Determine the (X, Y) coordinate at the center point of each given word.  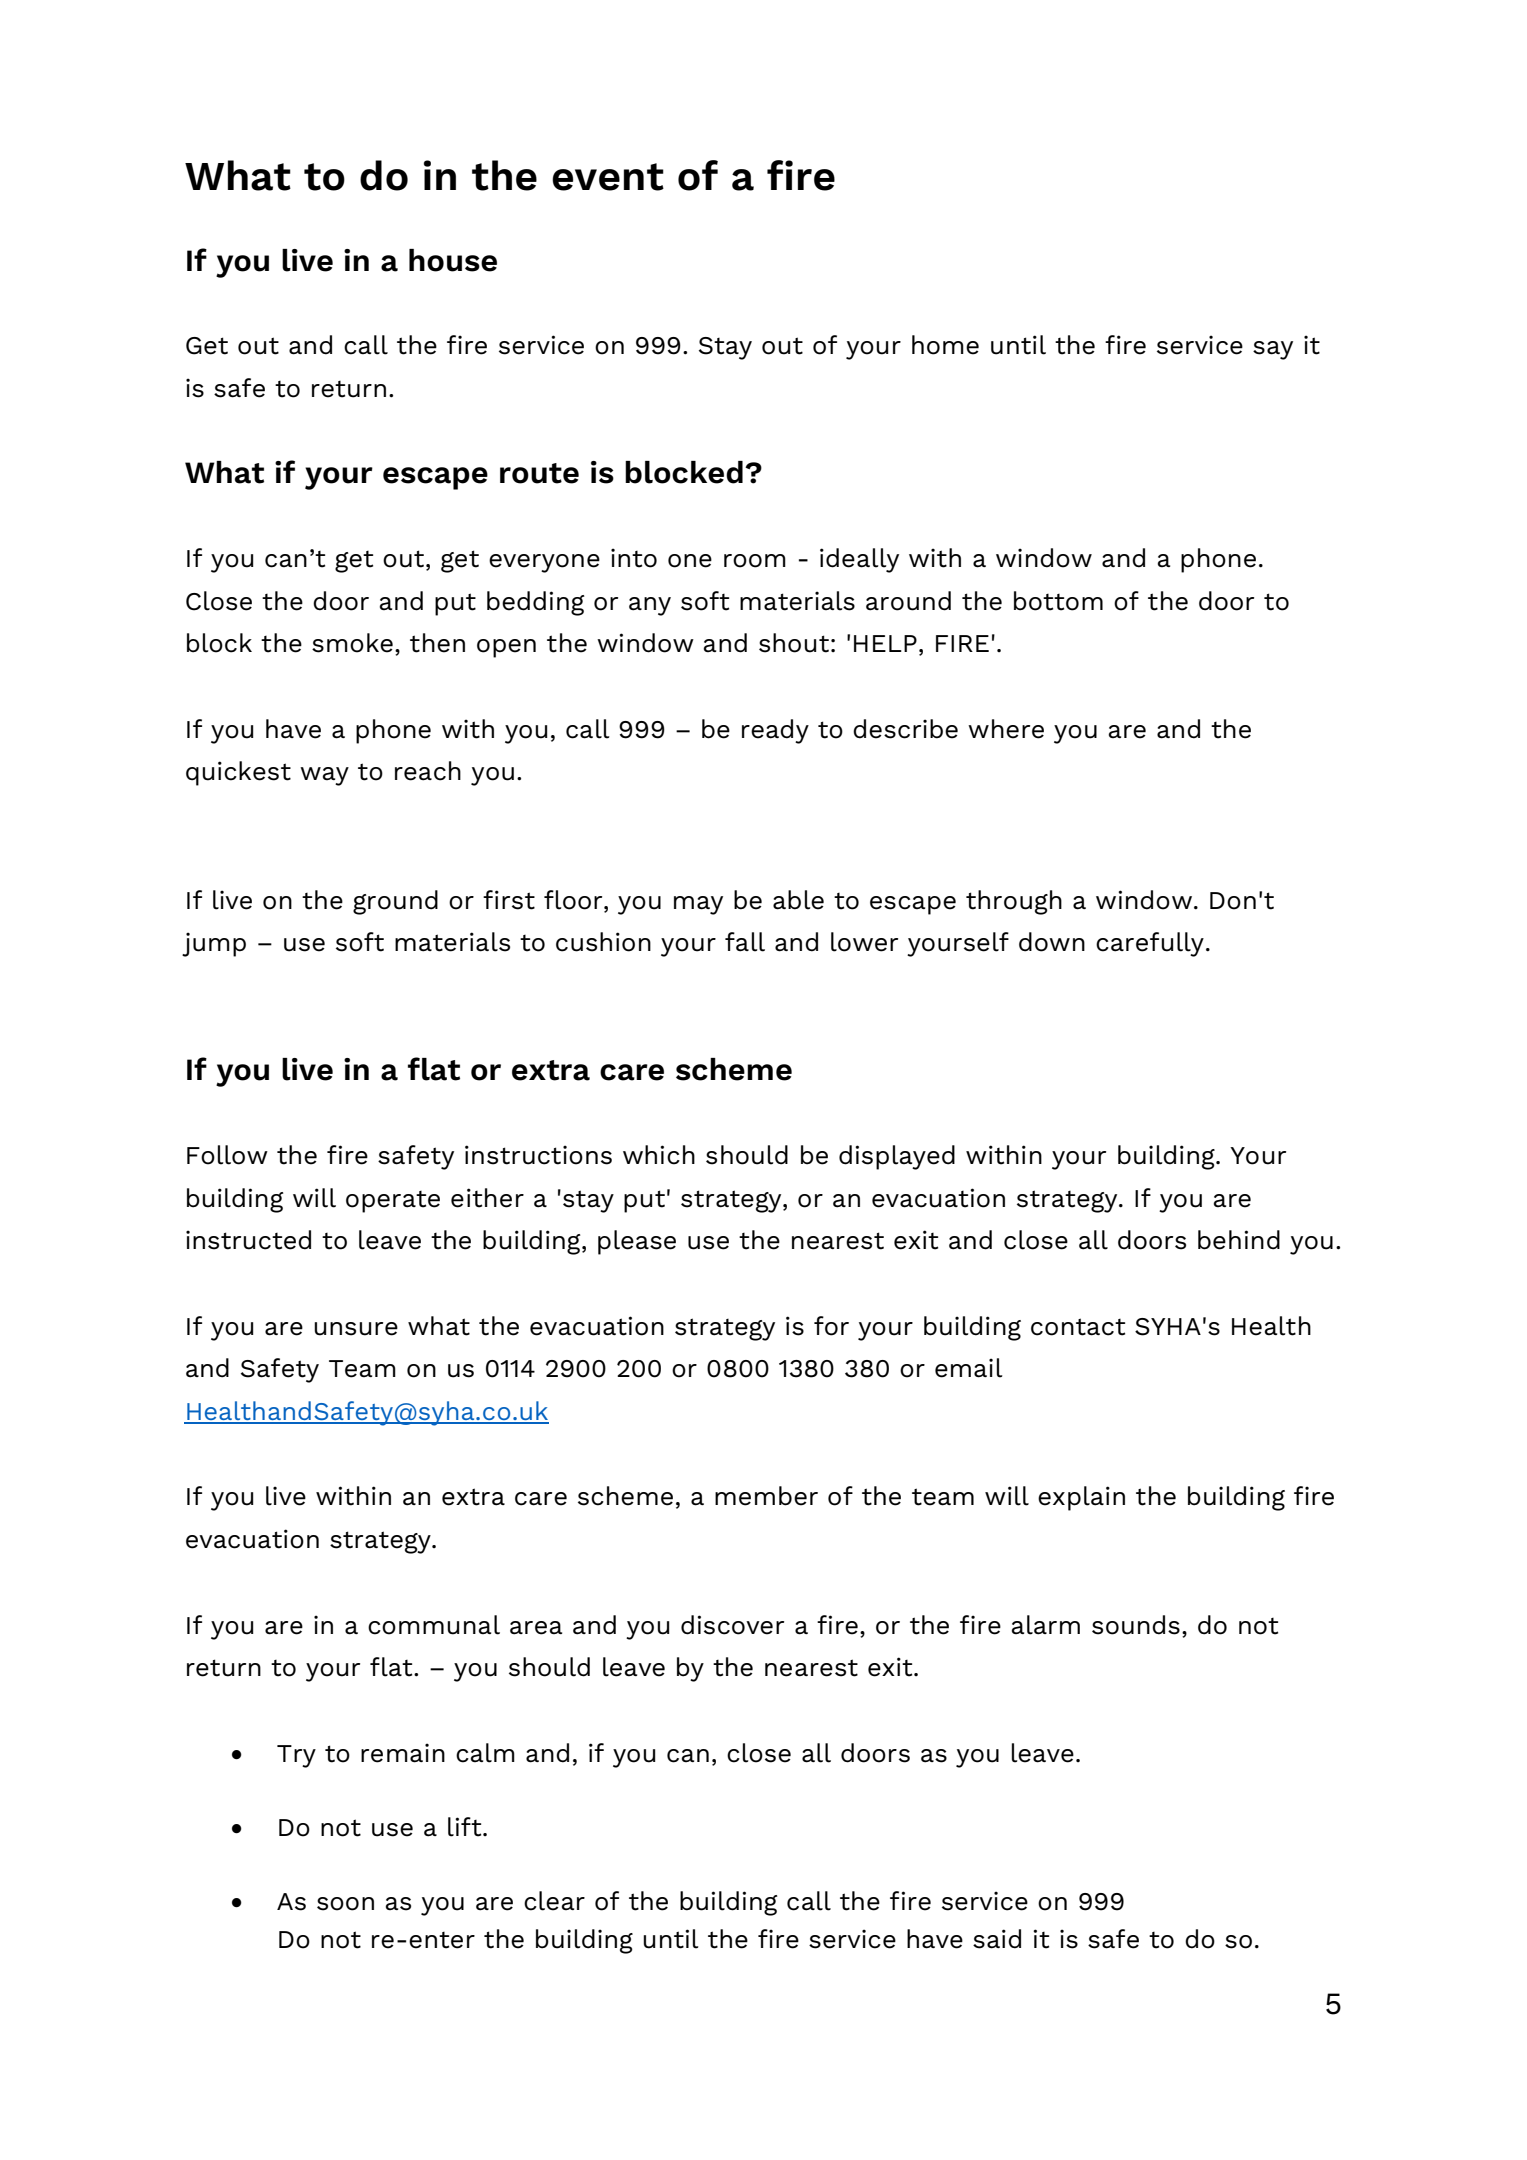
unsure (356, 1329)
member (766, 1496)
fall (745, 942)
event (608, 177)
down (1052, 942)
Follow (227, 1155)
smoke (352, 643)
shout (794, 643)
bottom (1058, 601)
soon (345, 1904)
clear (554, 1901)
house (453, 260)
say (1273, 350)
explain (1081, 1498)
